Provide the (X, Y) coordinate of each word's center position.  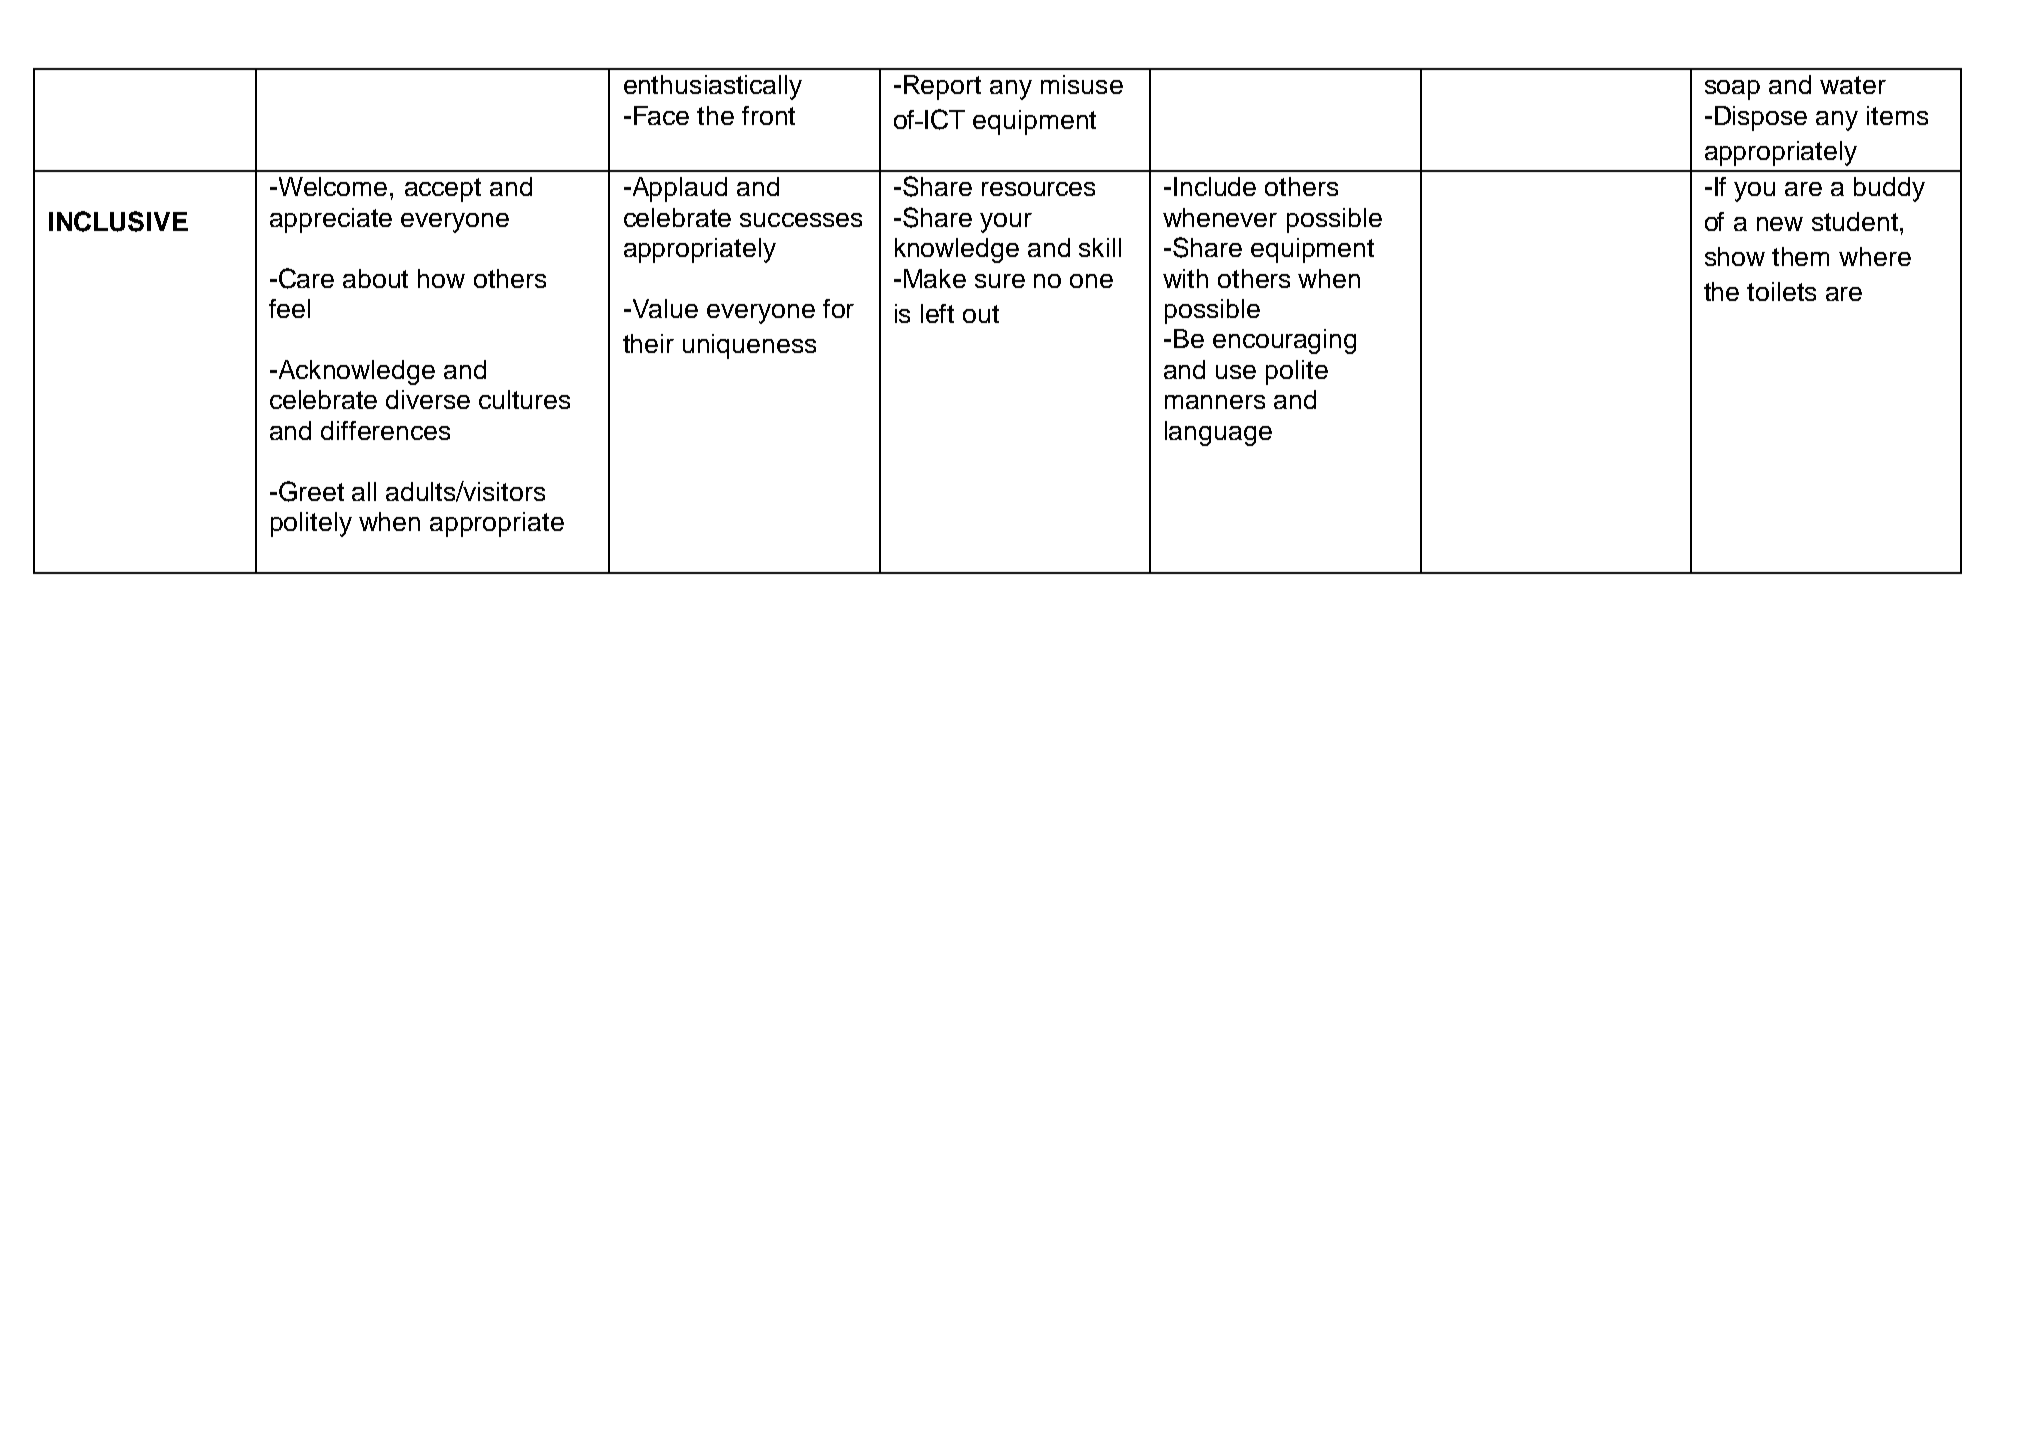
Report (942, 87)
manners (1215, 402)
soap (1732, 90)
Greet (311, 491)
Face (661, 115)
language (1218, 433)
